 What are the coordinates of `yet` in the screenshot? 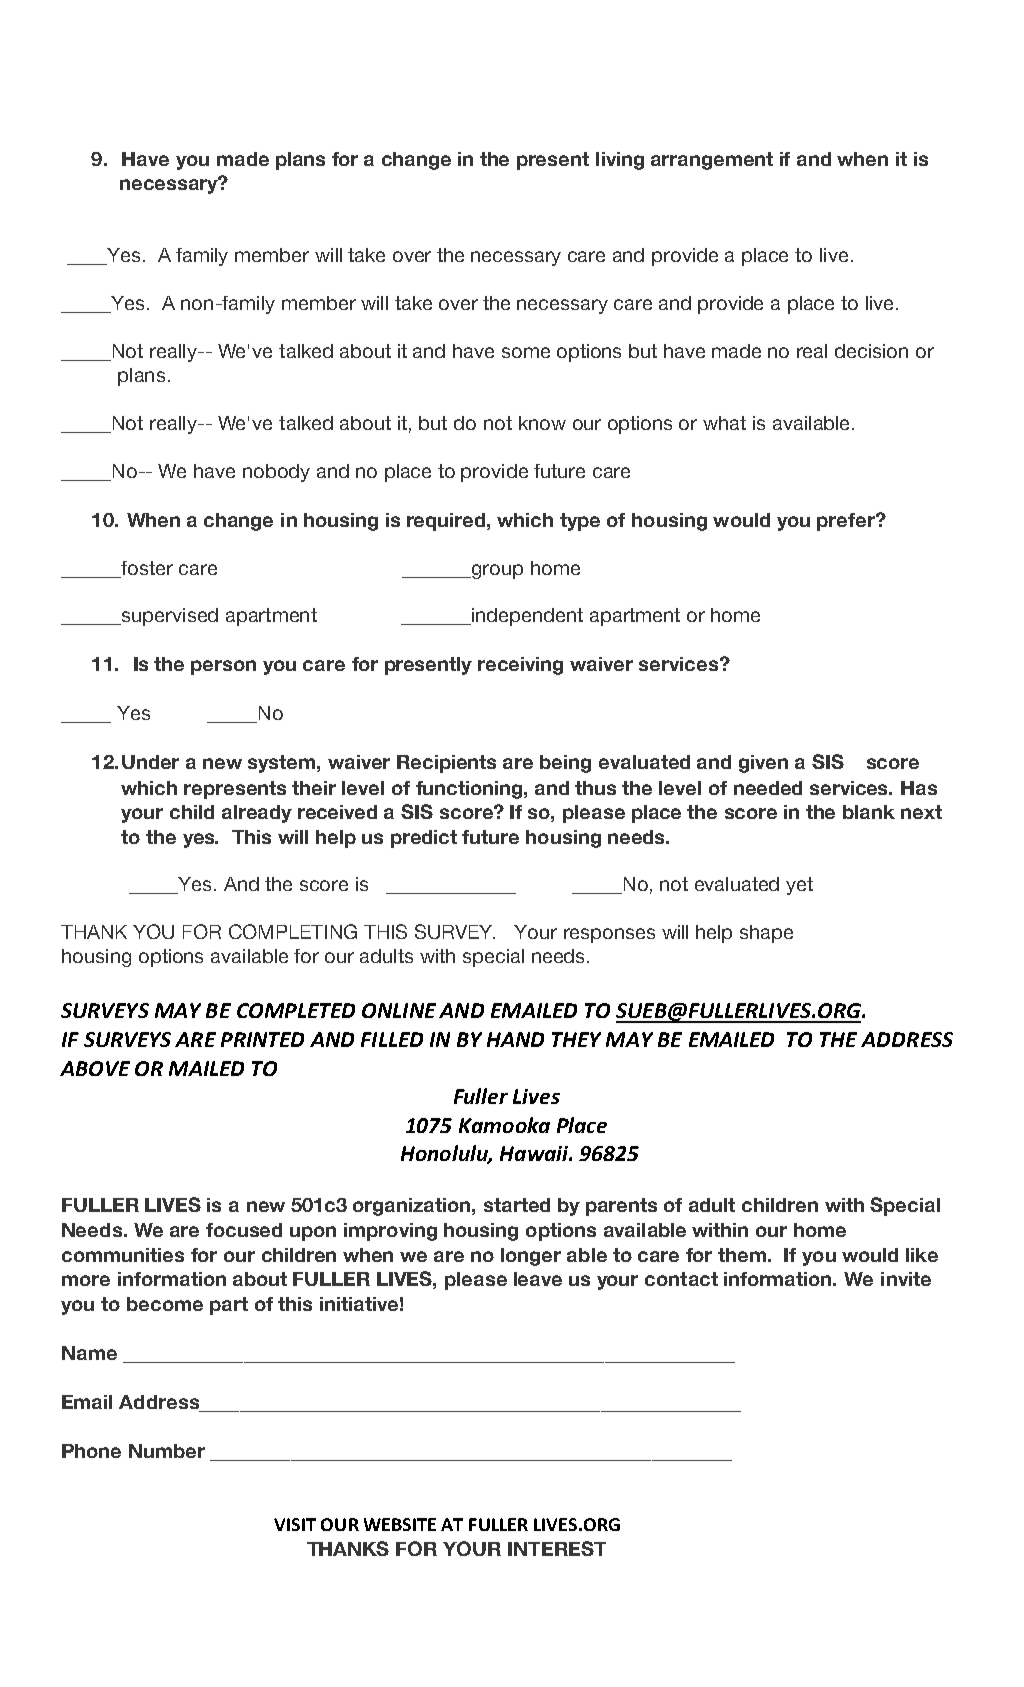 It's located at (799, 886).
